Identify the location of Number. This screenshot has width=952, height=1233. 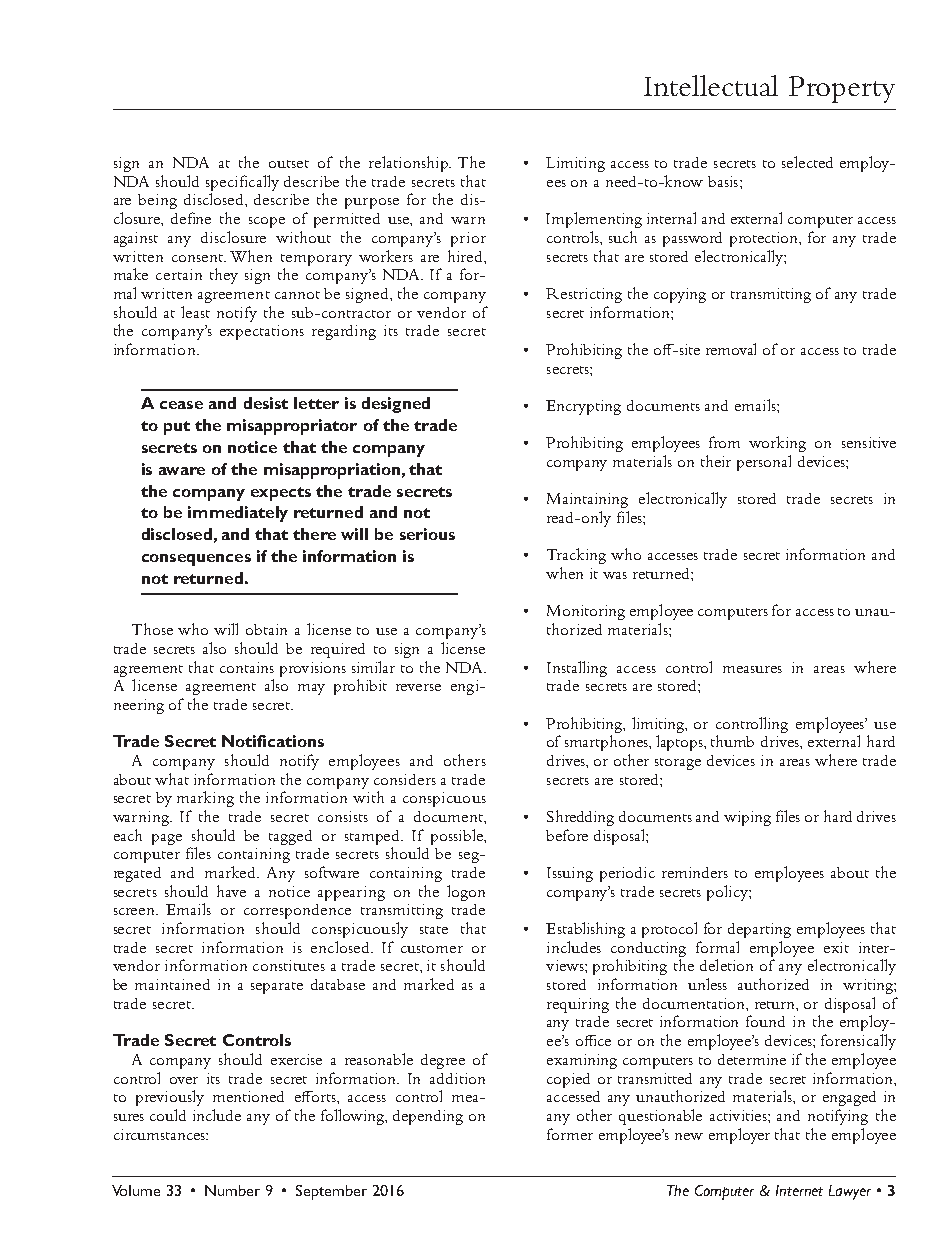
(232, 1190).
